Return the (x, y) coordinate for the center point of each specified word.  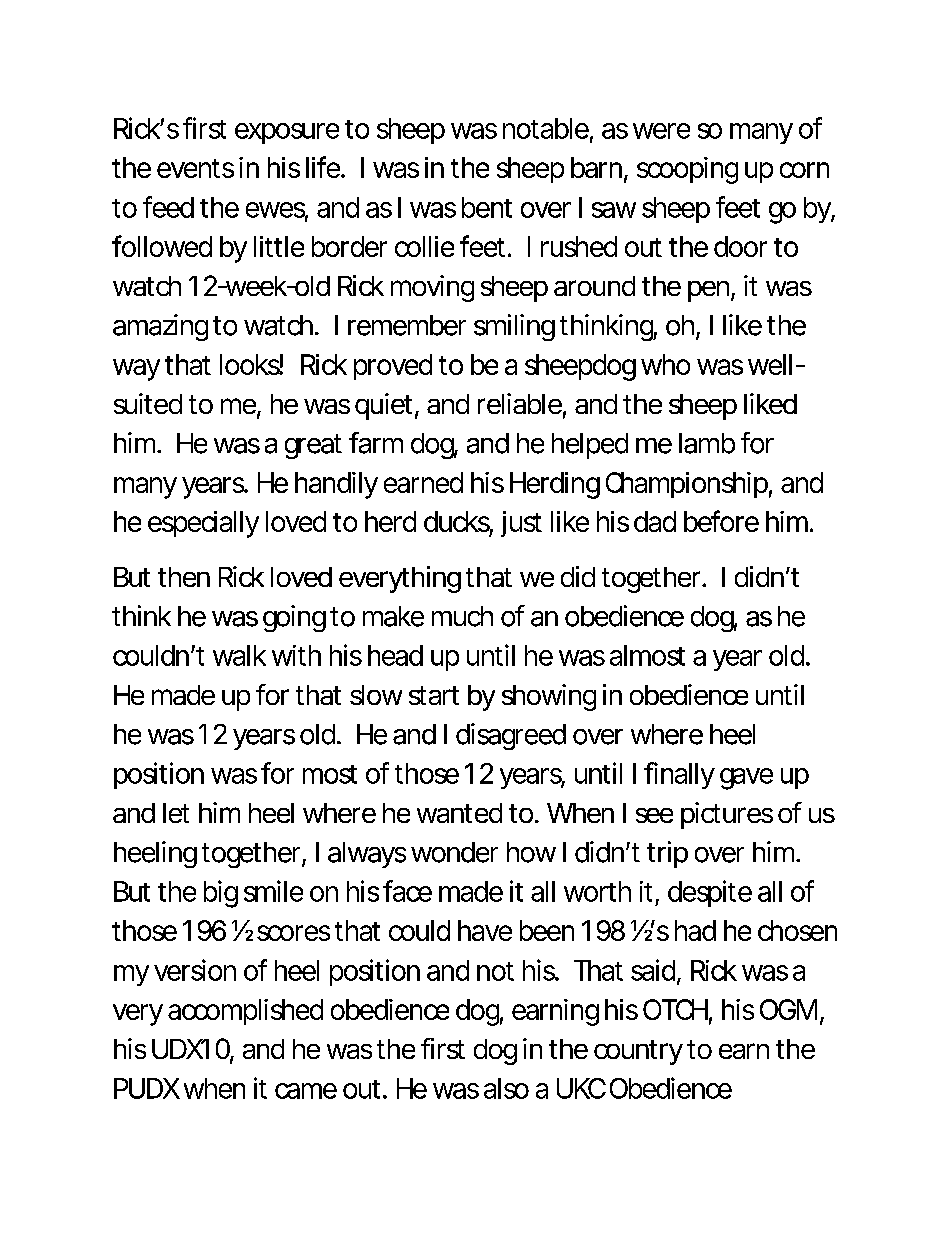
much (462, 616)
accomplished (245, 1012)
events (195, 168)
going (294, 618)
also (506, 1088)
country (638, 1052)
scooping (687, 170)
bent (487, 207)
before (721, 521)
